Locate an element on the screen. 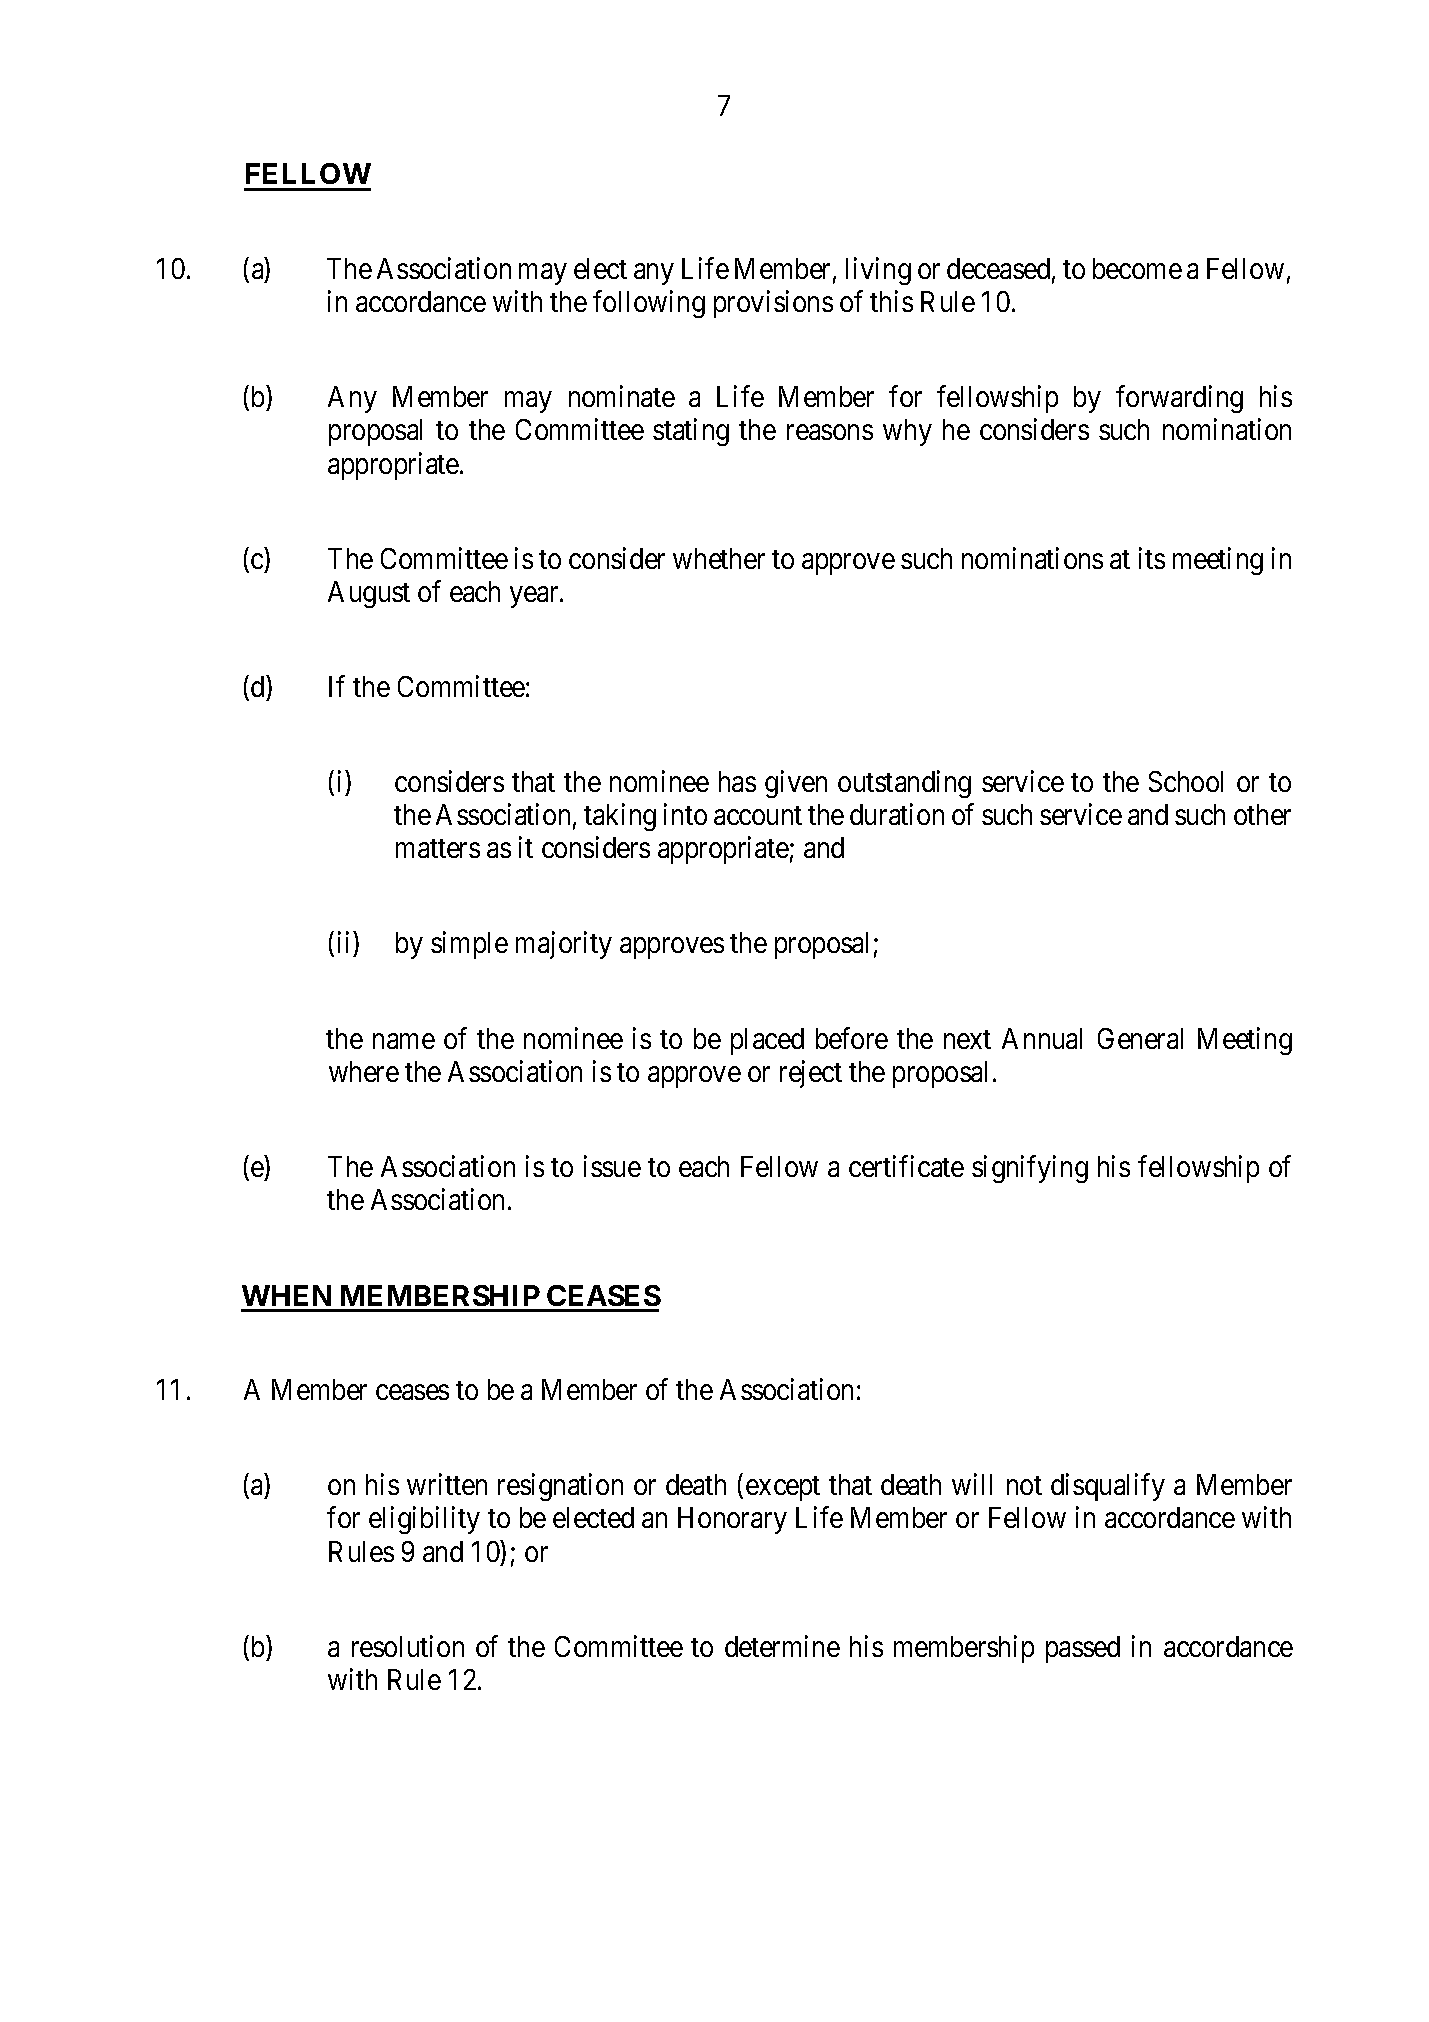 The image size is (1429, 2022). General is located at coordinates (1140, 1038).
